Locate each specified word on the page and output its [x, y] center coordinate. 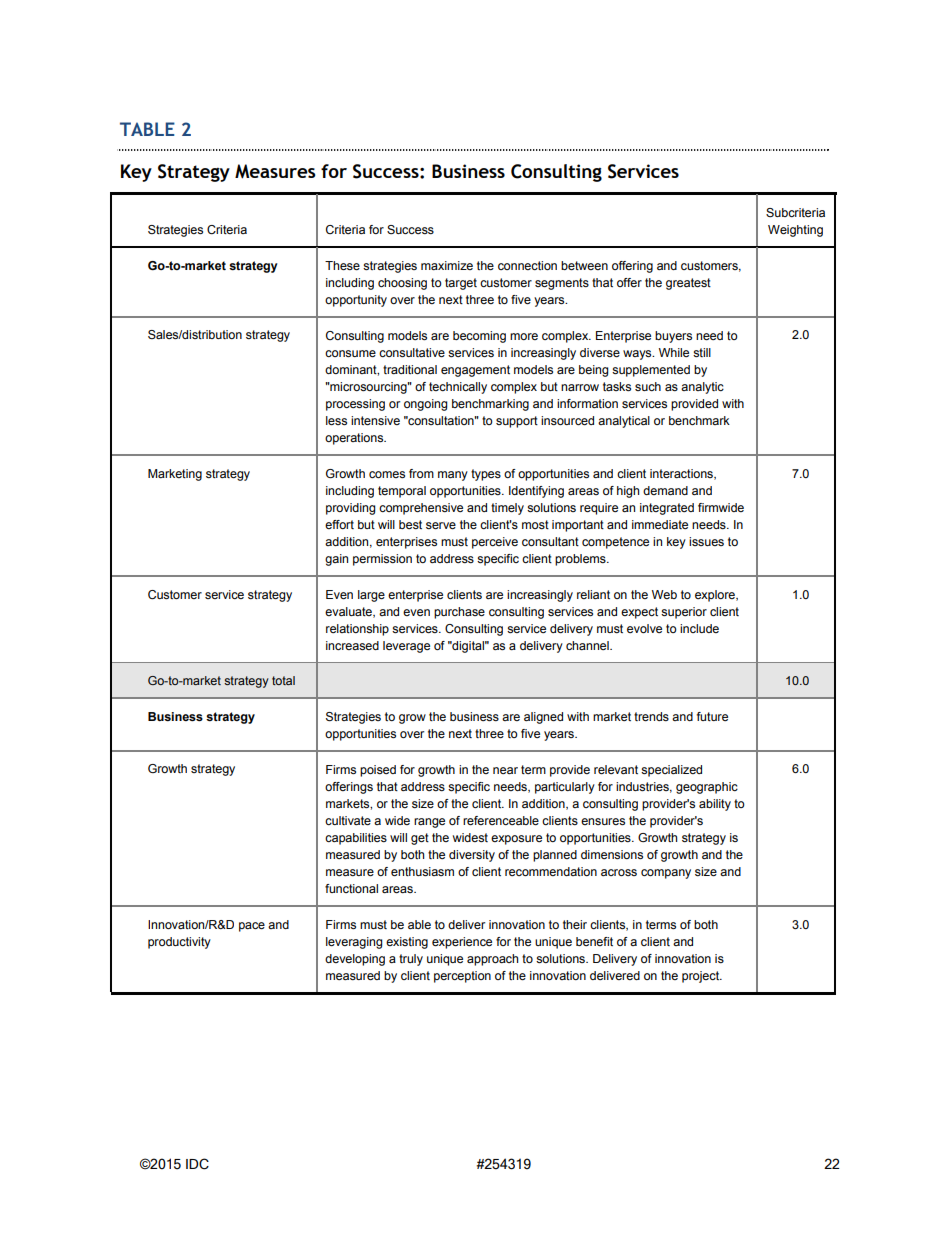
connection [527, 265]
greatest [688, 284]
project [702, 977]
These [342, 265]
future [712, 716]
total [283, 680]
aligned [543, 718]
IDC [197, 1164]
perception [462, 977]
